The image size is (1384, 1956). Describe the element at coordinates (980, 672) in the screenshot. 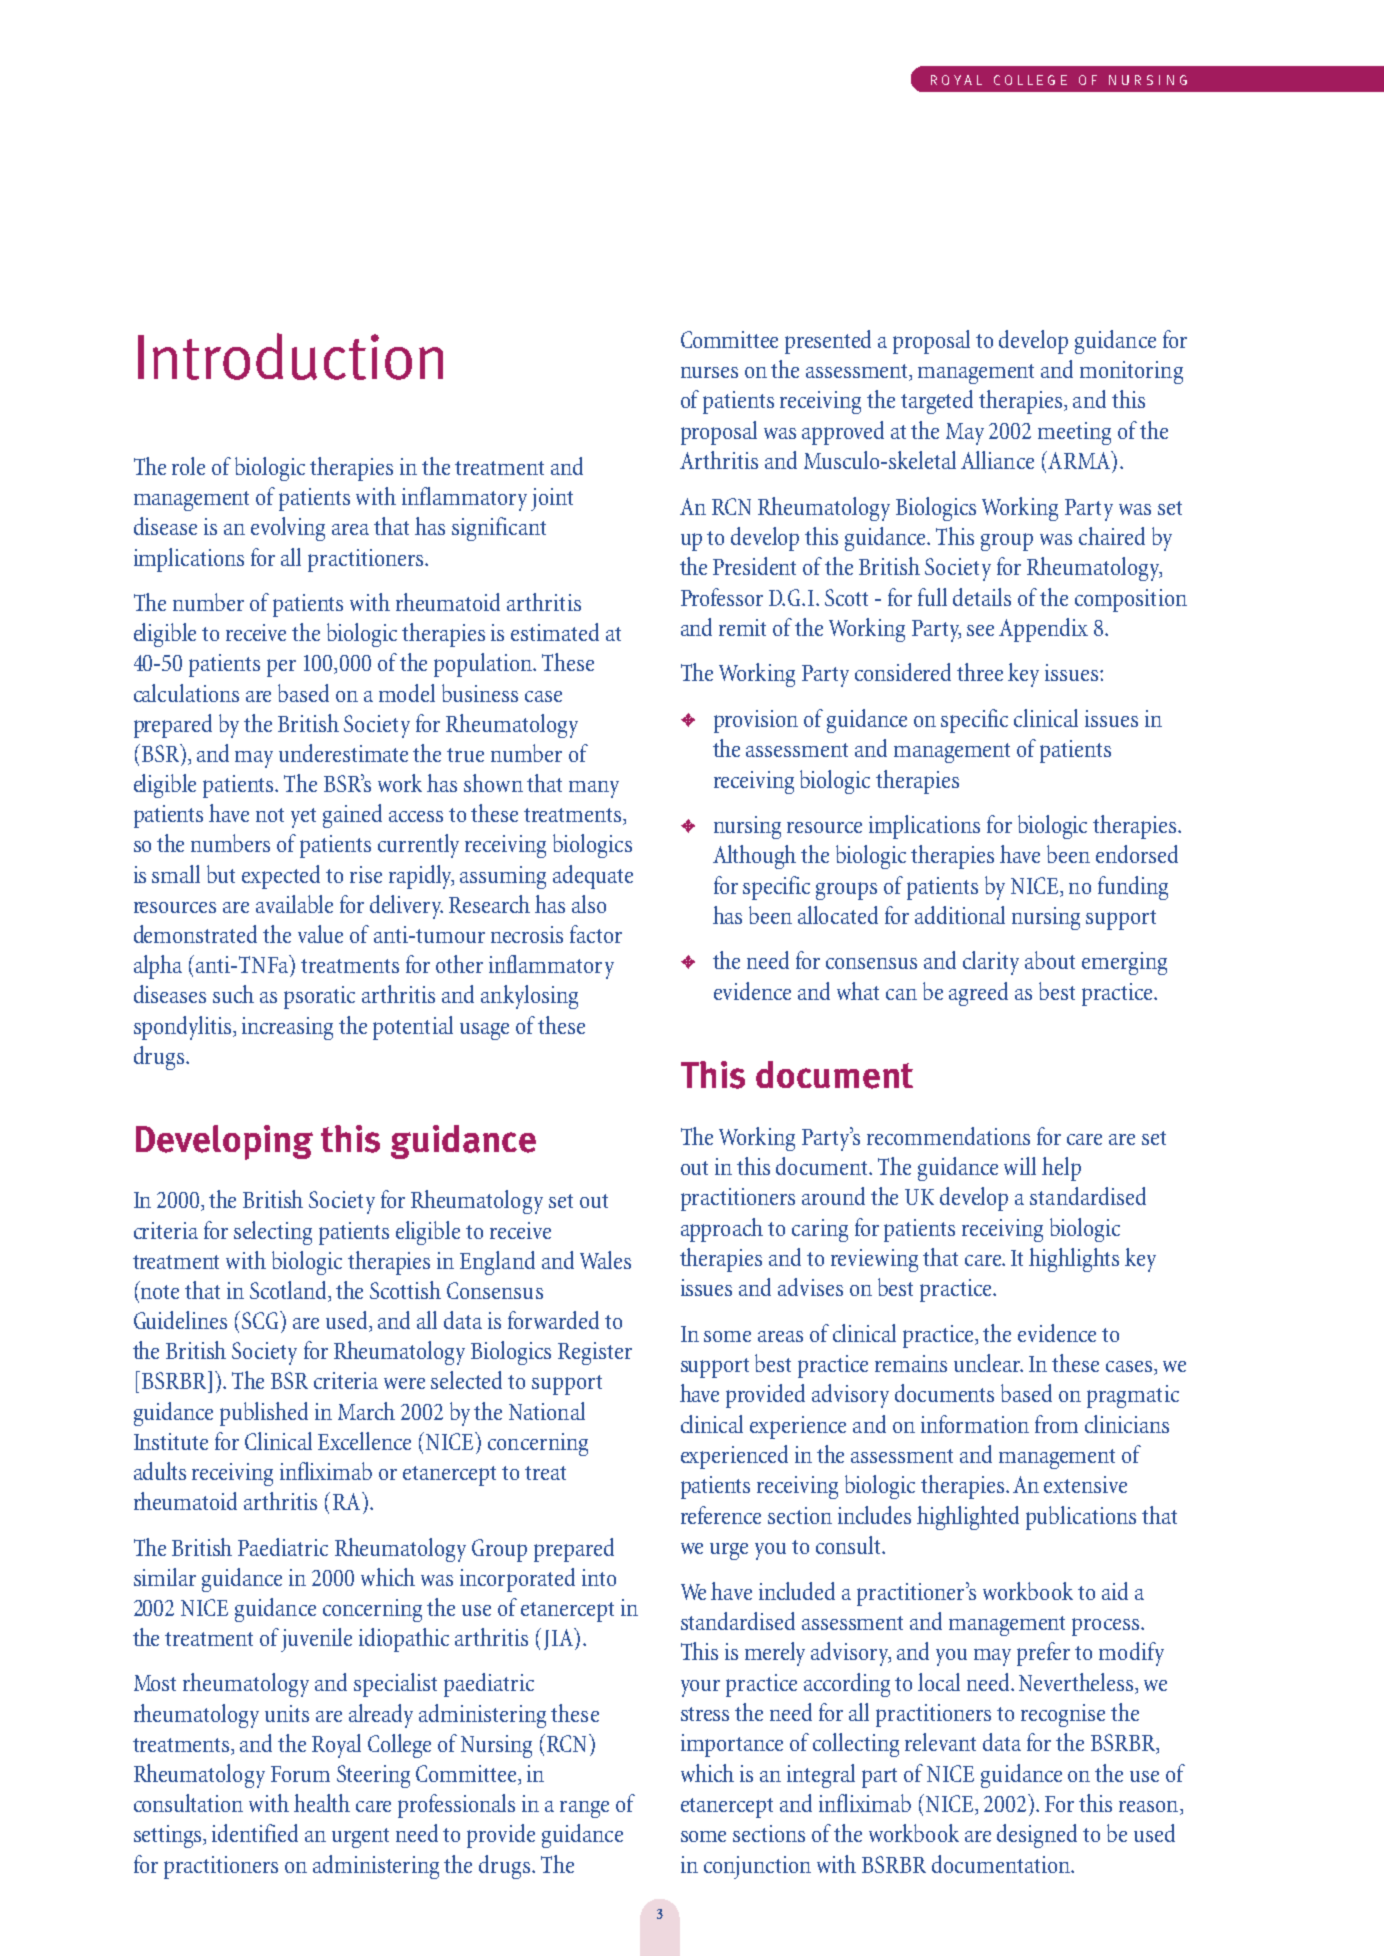

I see `three` at that location.
